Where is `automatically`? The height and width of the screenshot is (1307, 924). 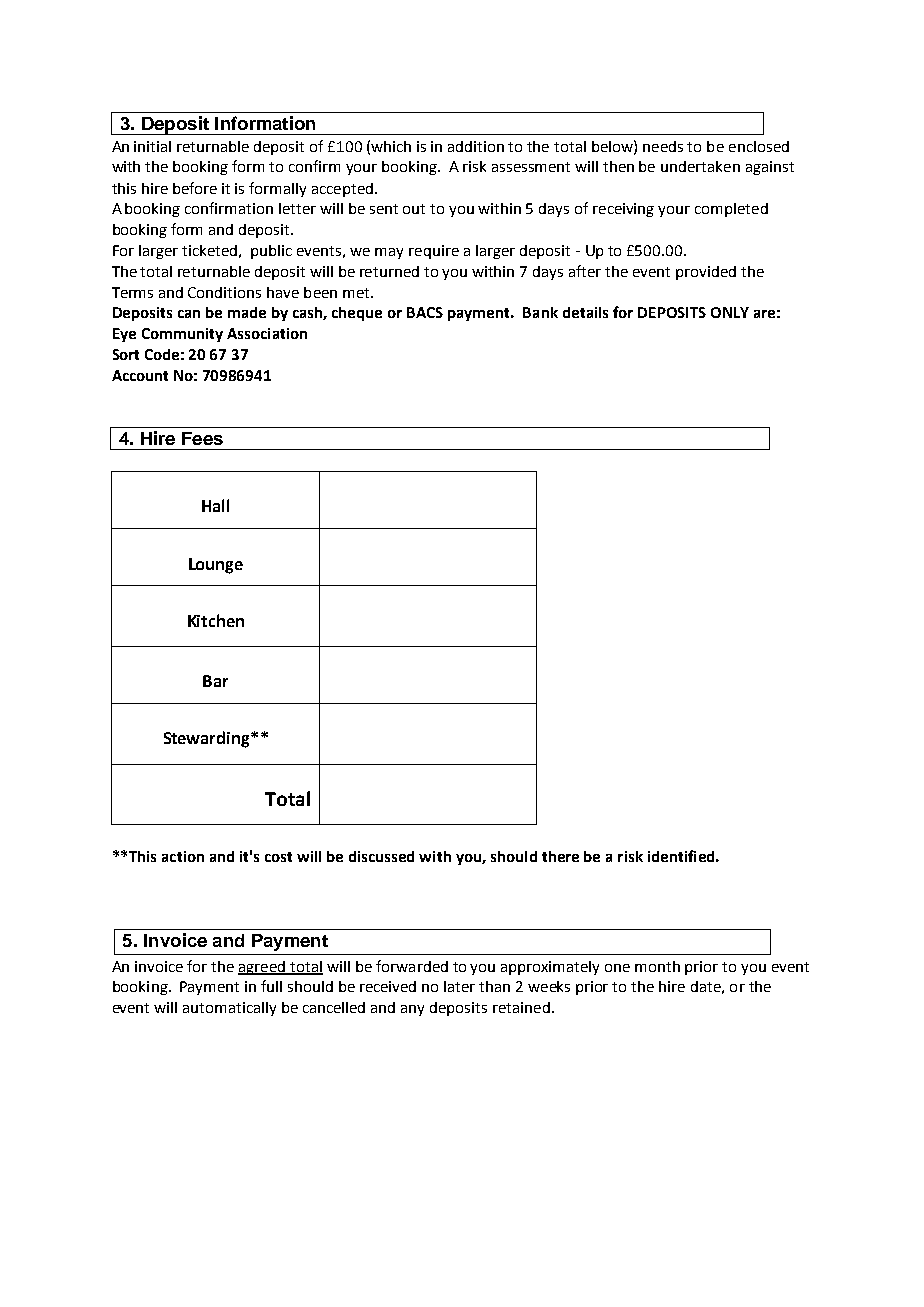
automatically is located at coordinates (229, 1009).
